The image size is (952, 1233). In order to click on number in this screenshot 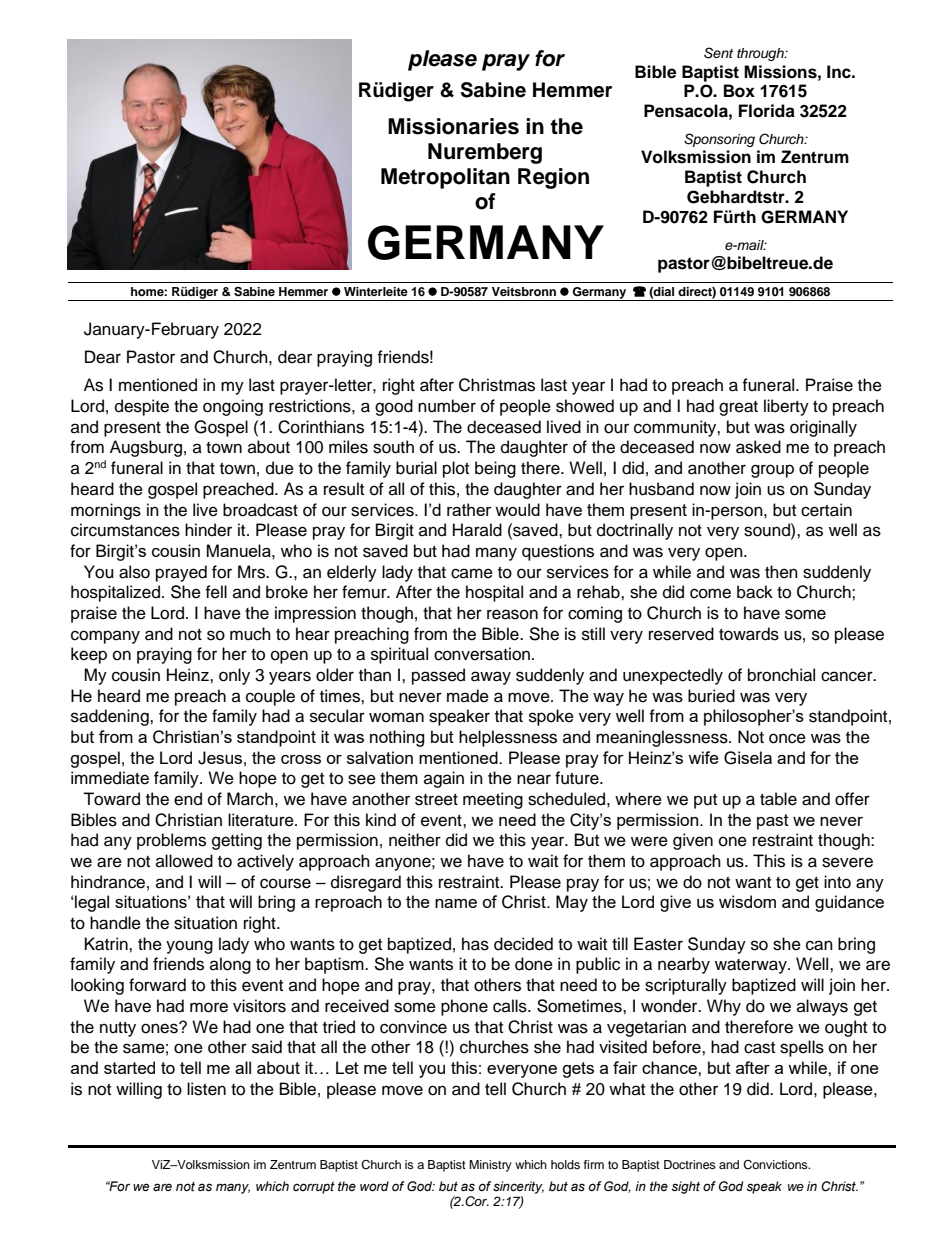, I will do `click(447, 406)`.
